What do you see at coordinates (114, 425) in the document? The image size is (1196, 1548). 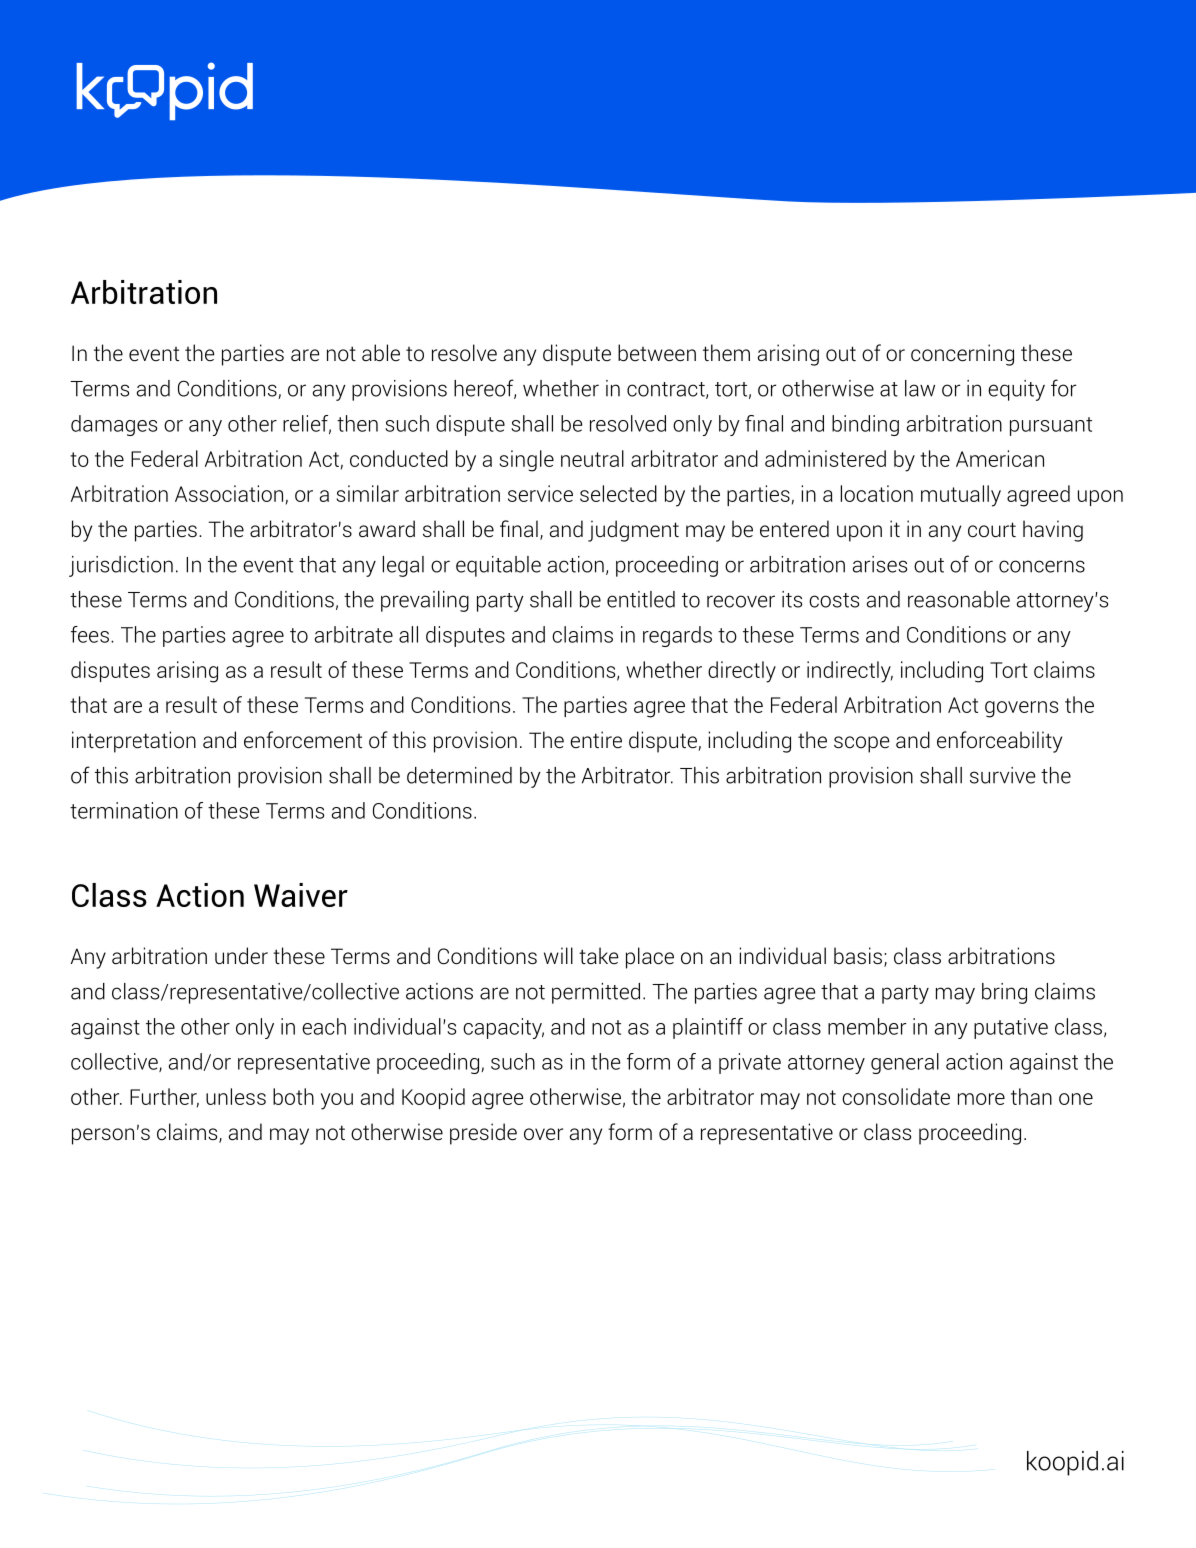 I see `damages` at bounding box center [114, 425].
